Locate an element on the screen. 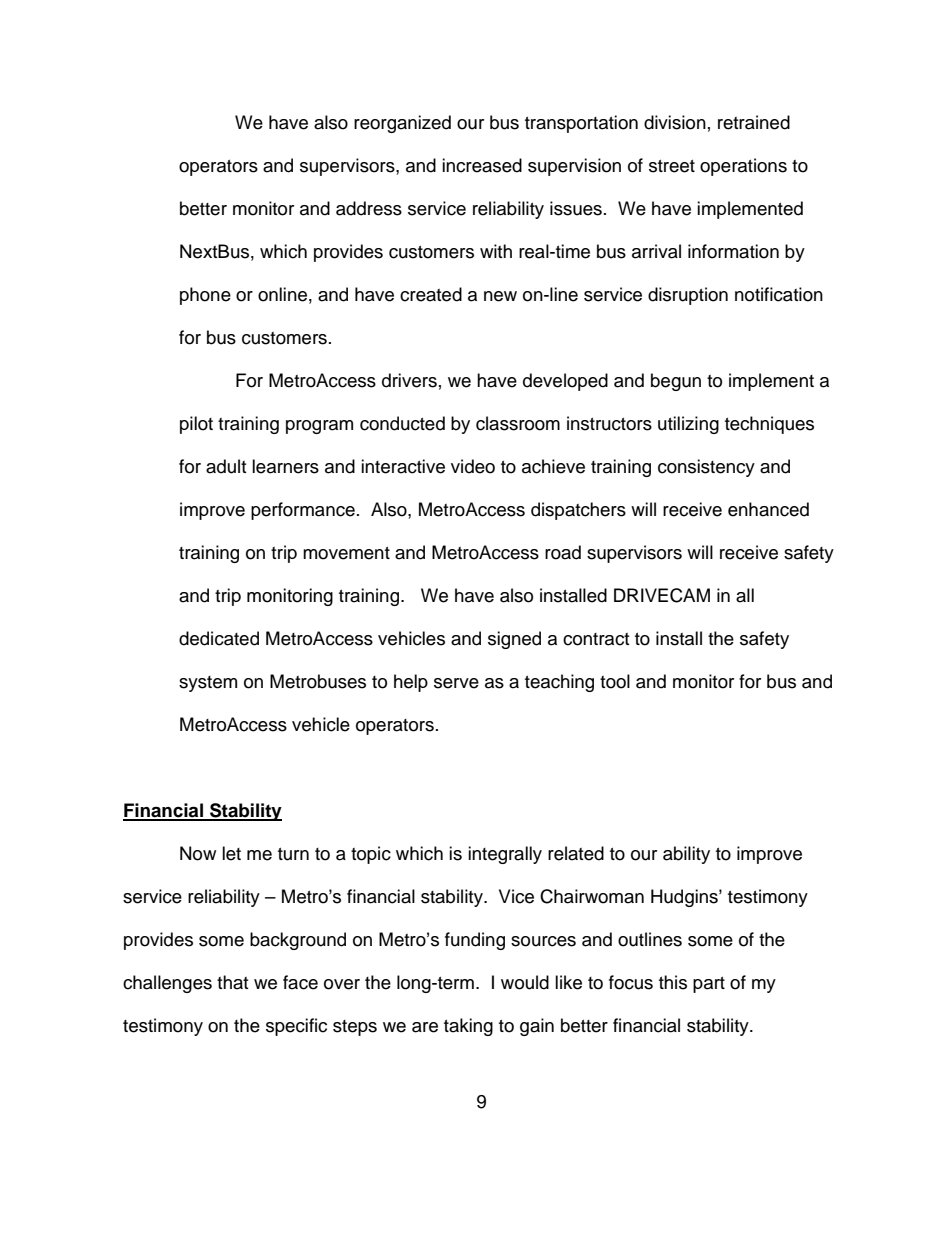  part is located at coordinates (709, 985).
